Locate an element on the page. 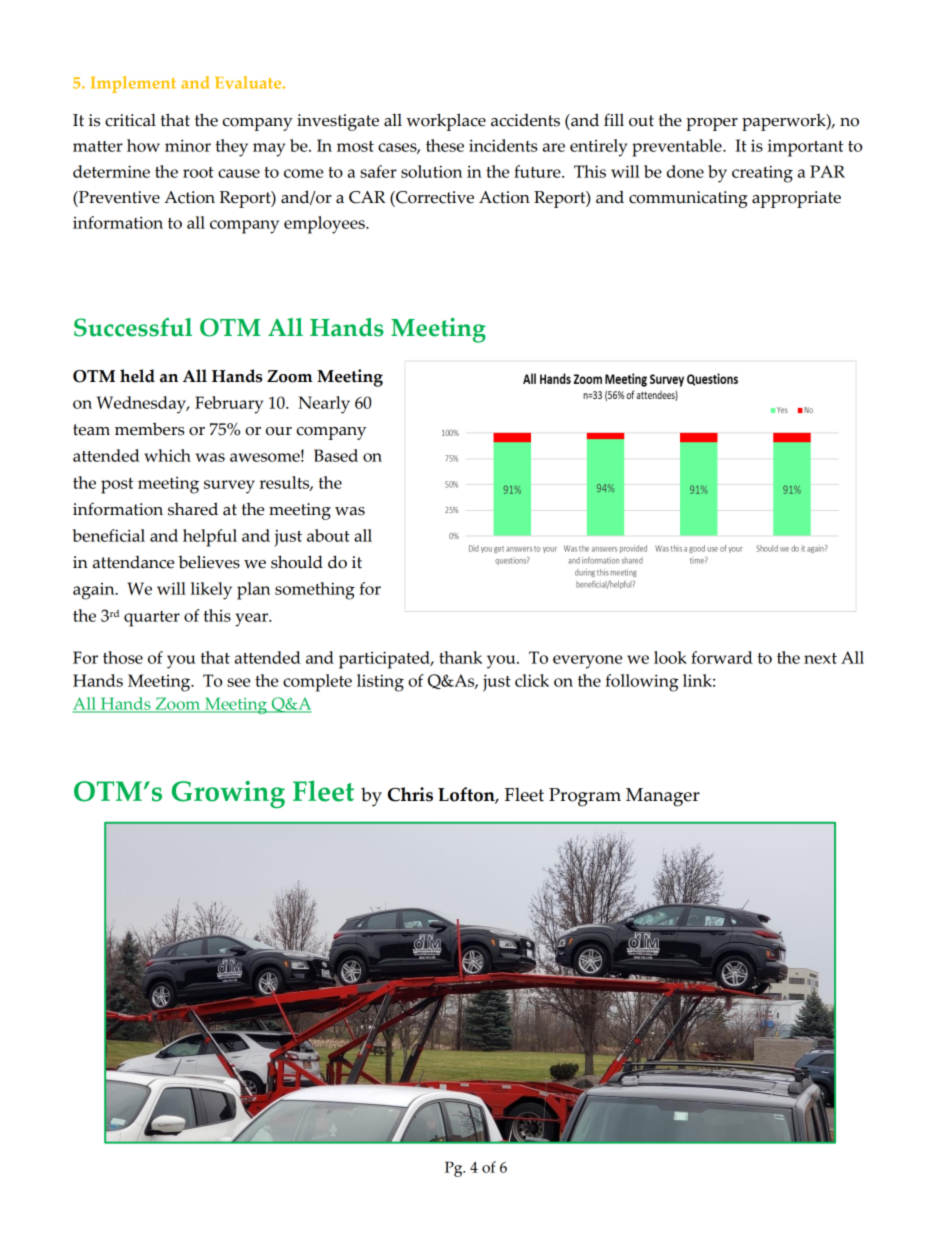 This image has width=952, height=1233. Chris is located at coordinates (410, 794).
